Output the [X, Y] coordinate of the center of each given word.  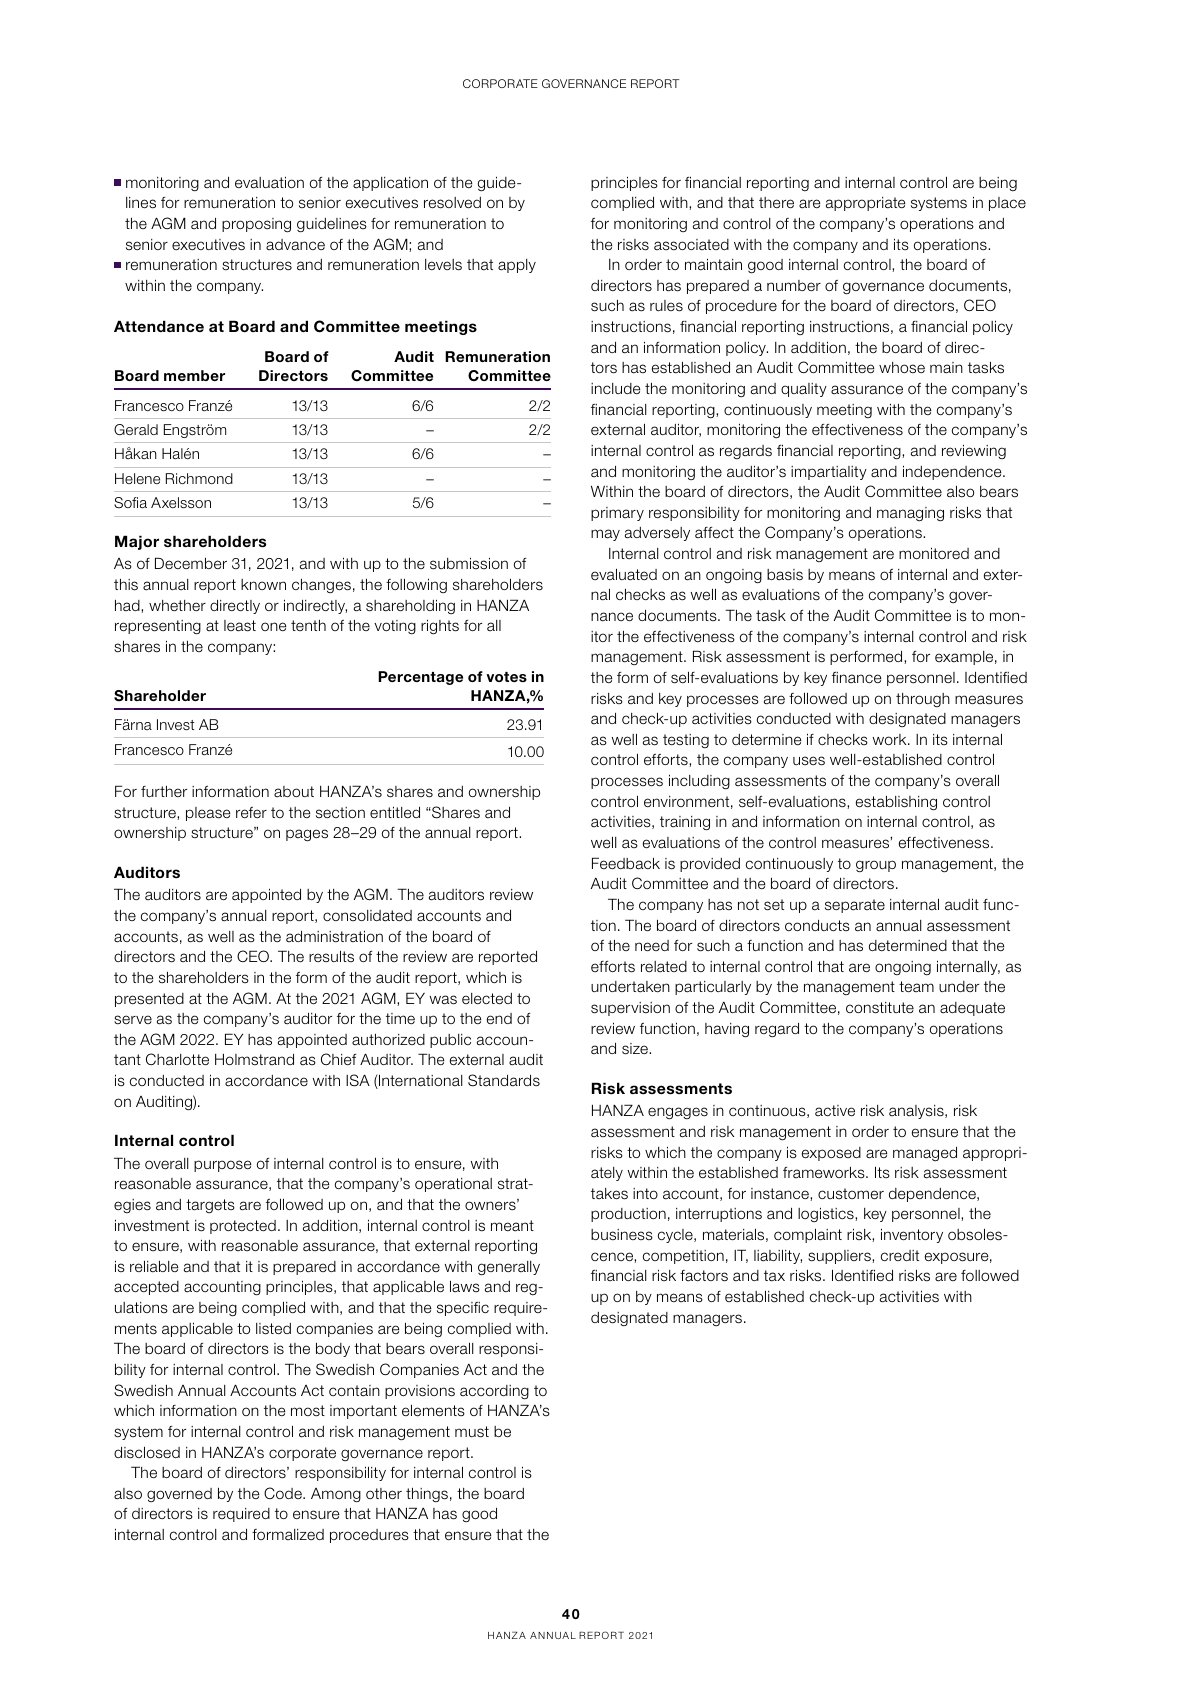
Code [284, 1493]
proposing [256, 225]
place [1007, 204]
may [605, 535]
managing [910, 514]
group [876, 866]
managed [925, 1154]
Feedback [626, 863]
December [191, 563]
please [208, 814]
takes [609, 1194]
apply [517, 266]
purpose [223, 1166]
